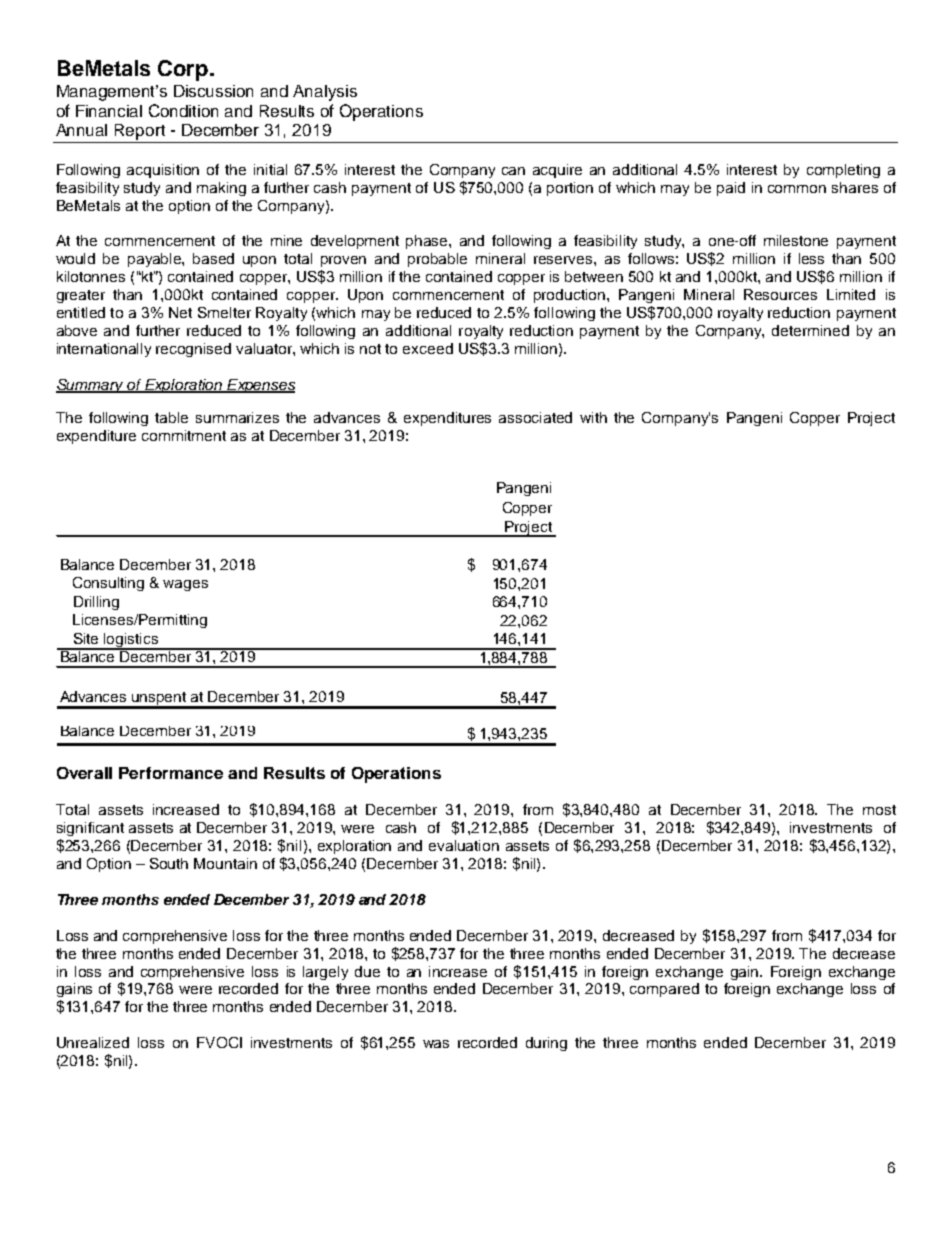 This screenshot has width=952, height=1233. Describe the element at coordinates (183, 110) in the screenshot. I see `Condition` at that location.
